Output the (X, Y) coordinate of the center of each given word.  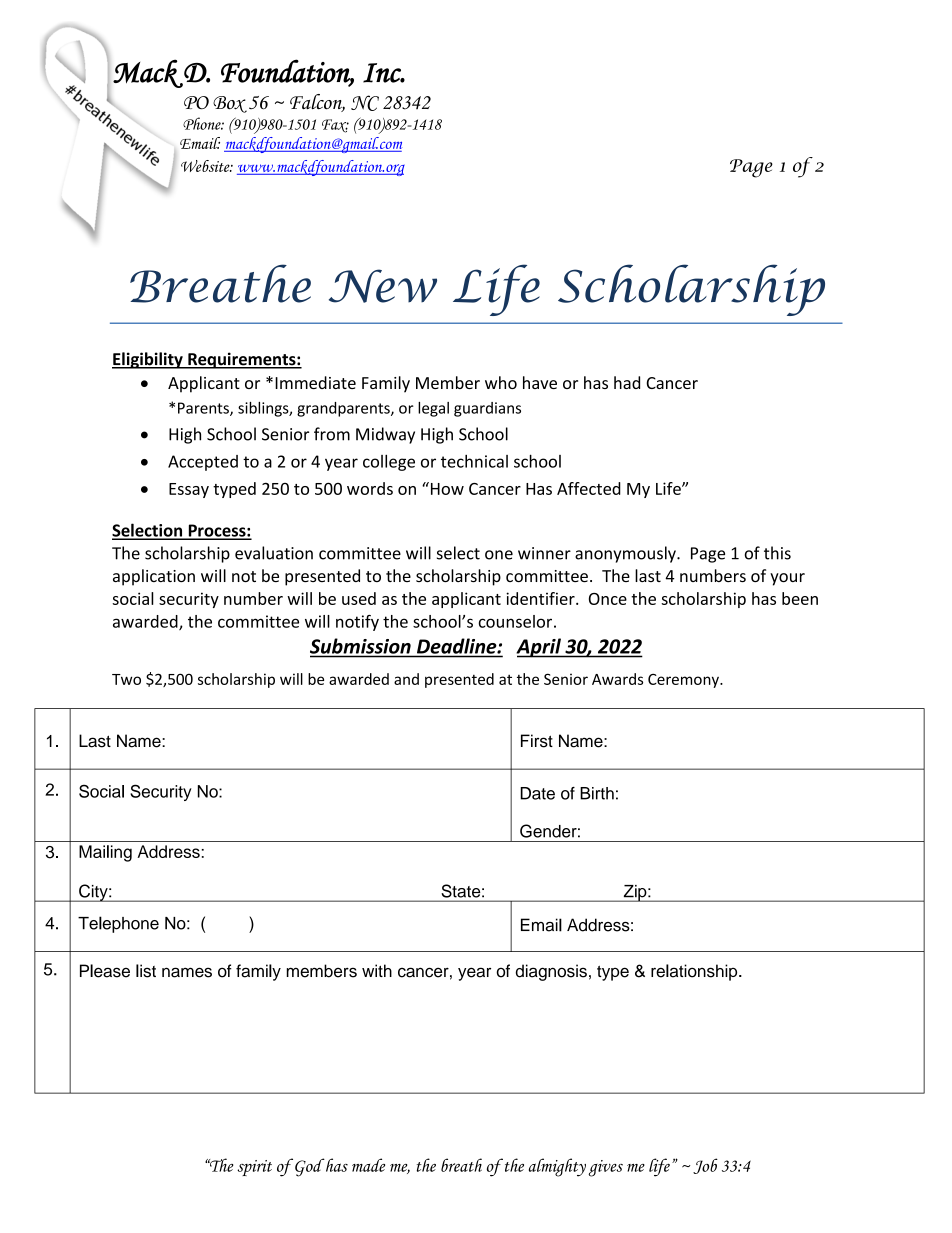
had (627, 382)
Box (230, 104)
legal (433, 409)
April (539, 648)
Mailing (105, 853)
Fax (335, 126)
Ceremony (684, 681)
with (377, 970)
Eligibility (148, 360)
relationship (695, 972)
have (540, 382)
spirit (254, 1168)
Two (126, 679)
